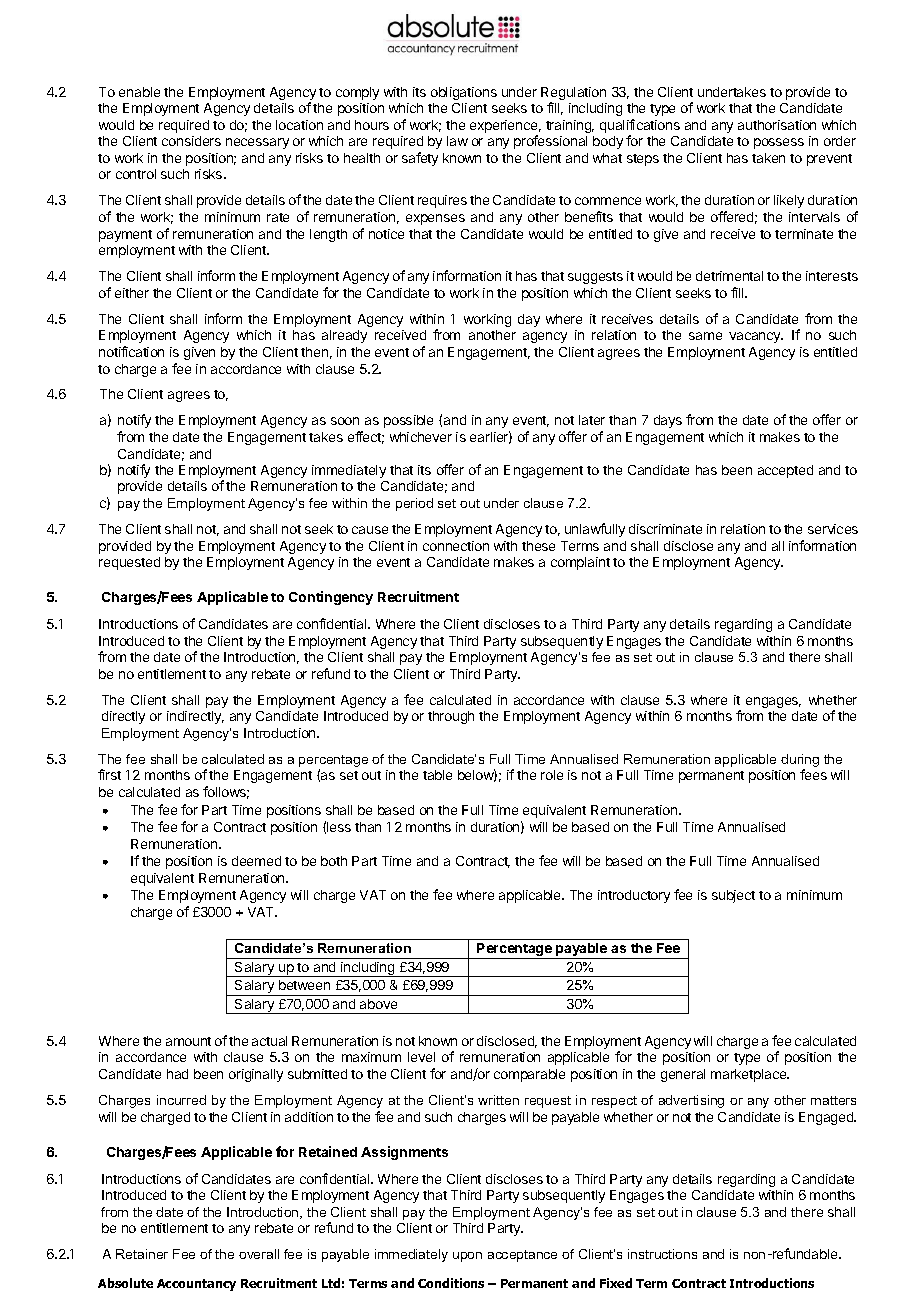 The image size is (924, 1308). What do you see at coordinates (188, 1041) in the screenshot?
I see `amount` at bounding box center [188, 1041].
